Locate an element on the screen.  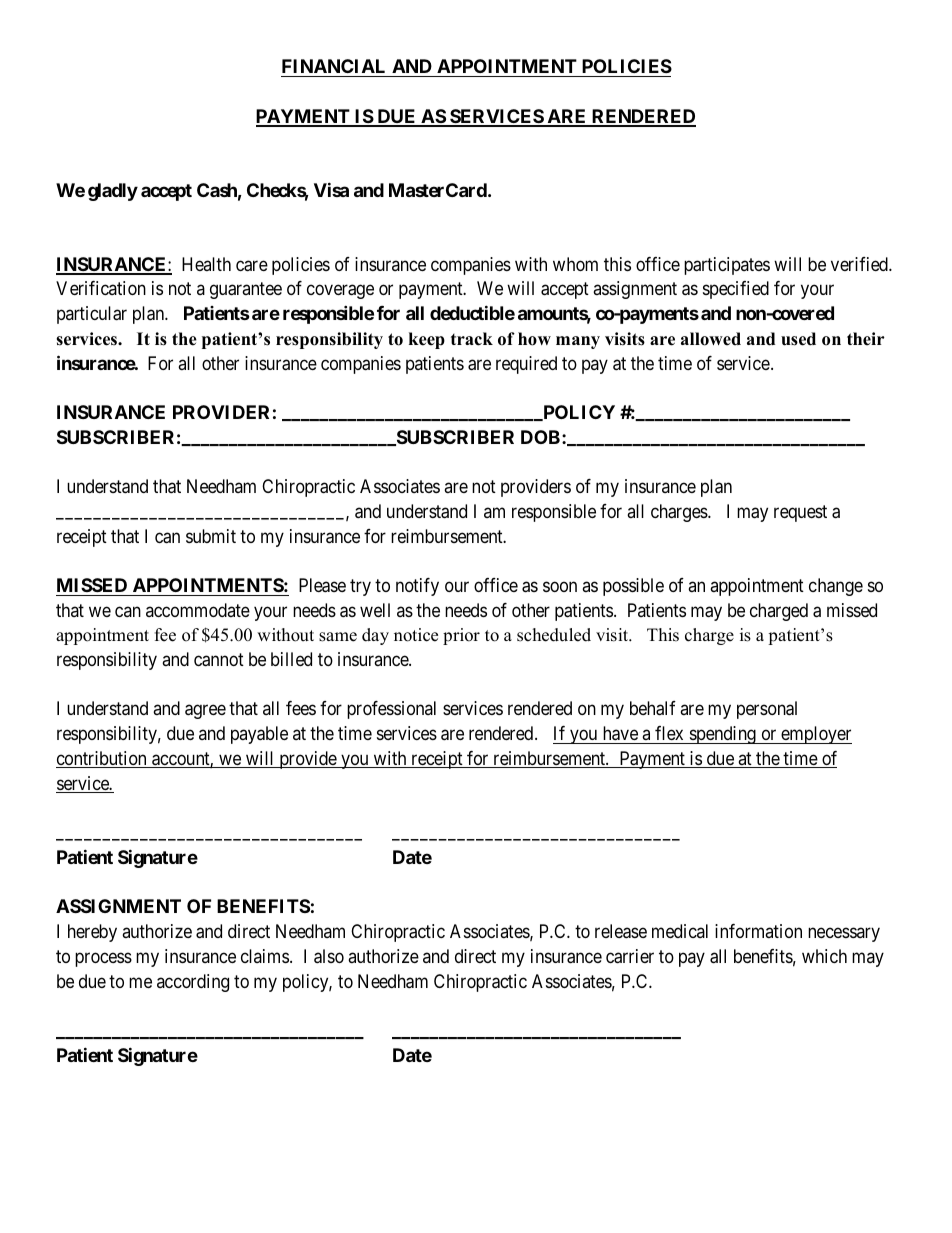
contribution is located at coordinates (102, 759).
